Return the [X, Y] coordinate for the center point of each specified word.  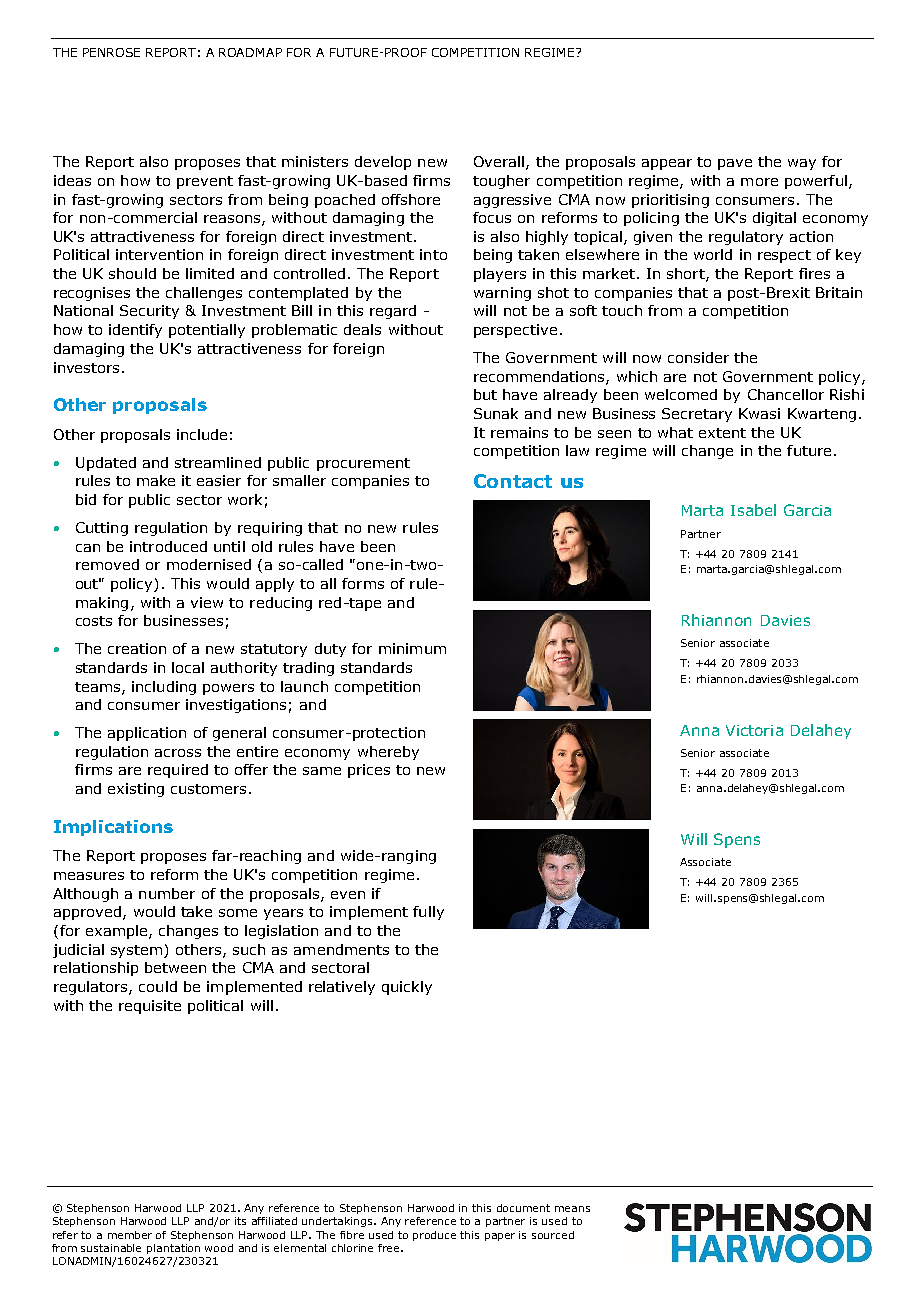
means [572, 1209]
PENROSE [111, 52]
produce [434, 1236]
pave [735, 164]
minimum [412, 648]
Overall [500, 163]
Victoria [754, 730]
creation [137, 648]
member [130, 1235]
